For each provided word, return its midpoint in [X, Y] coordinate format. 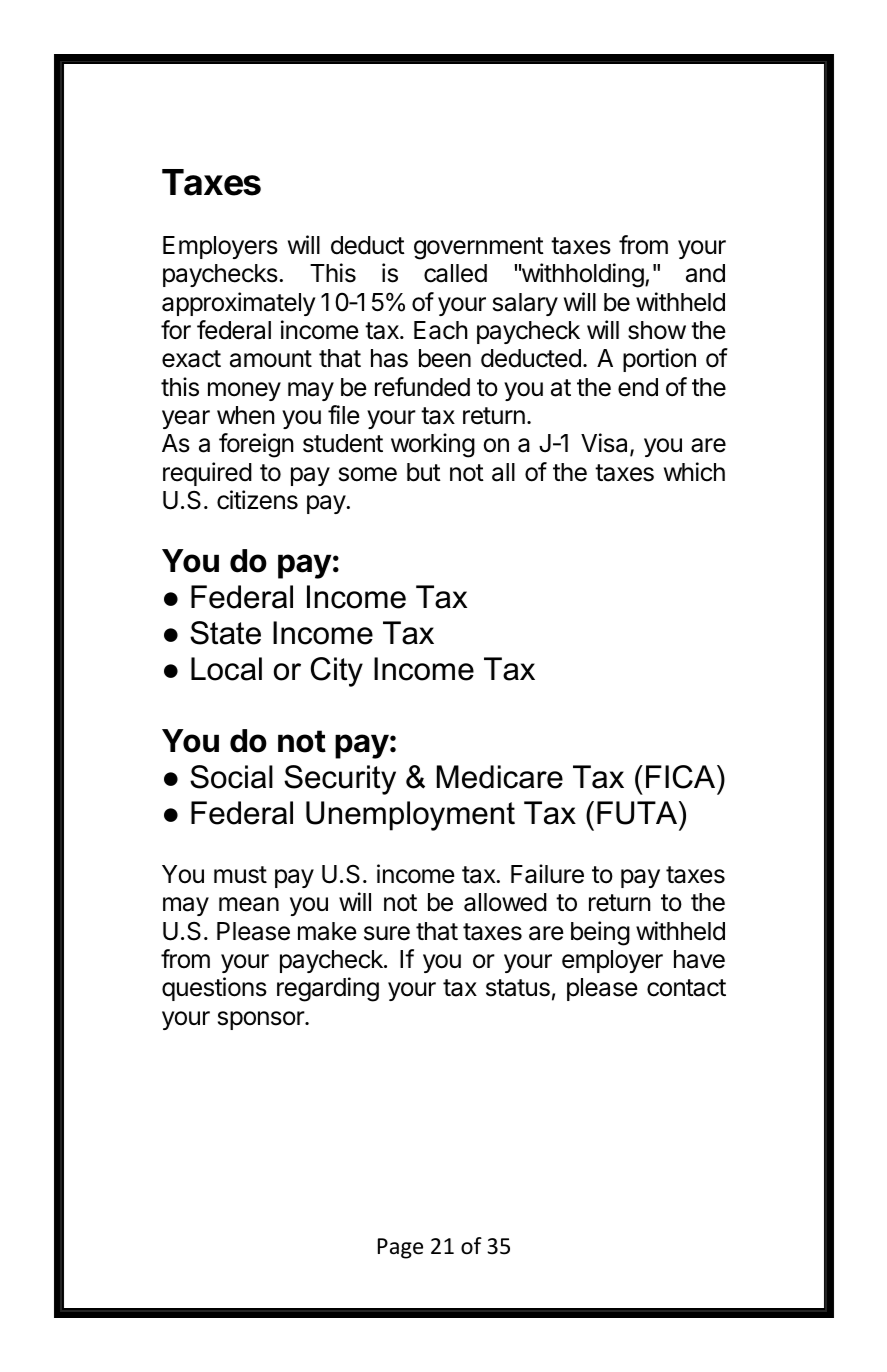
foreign [256, 445]
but [424, 472]
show [657, 330]
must [240, 875]
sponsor [262, 1020]
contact [686, 988]
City [337, 672]
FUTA [638, 813]
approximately [239, 304]
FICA [682, 777]
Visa [606, 444]
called [455, 273]
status [518, 988]
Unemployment [410, 816]
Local [226, 669]
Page [400, 1248]
